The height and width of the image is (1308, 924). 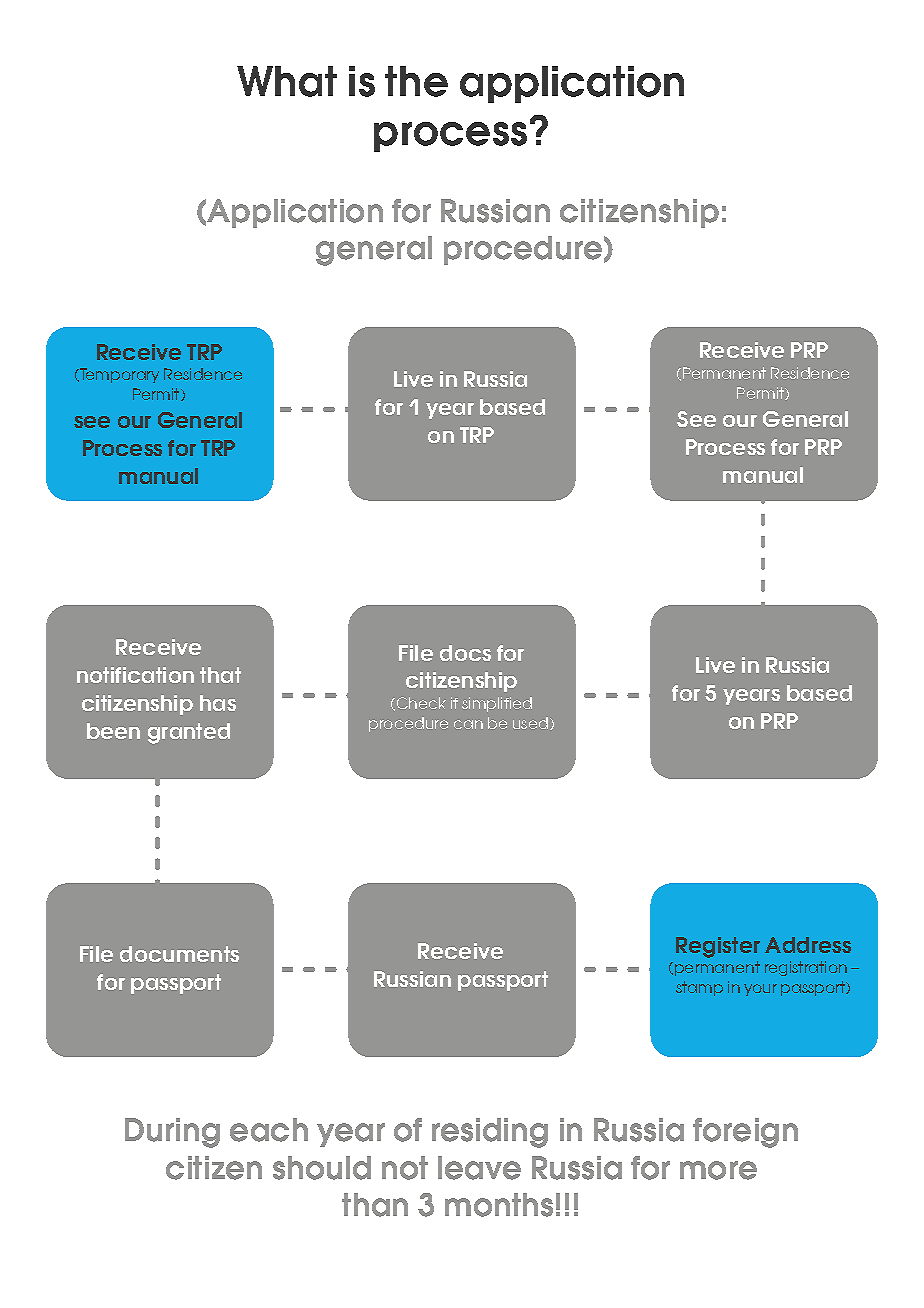 I want to click on simplified, so click(x=497, y=704).
